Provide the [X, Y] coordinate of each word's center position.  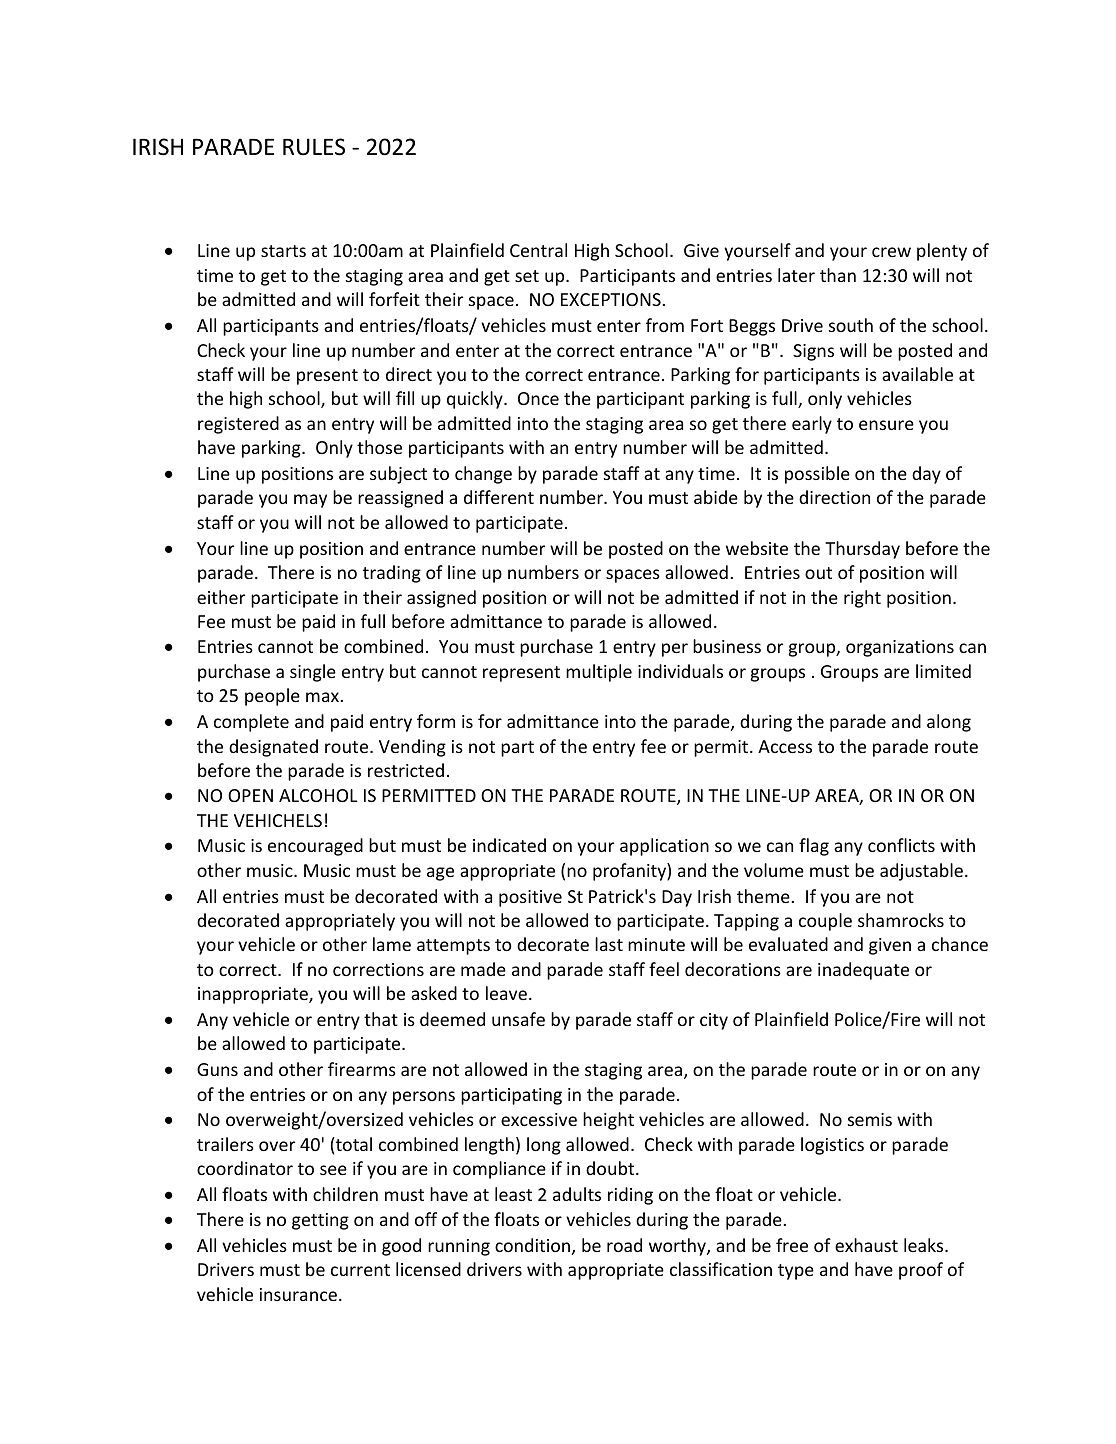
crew [891, 252]
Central [538, 250]
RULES [314, 147]
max [322, 697]
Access [785, 746]
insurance [298, 1294]
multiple [599, 673]
